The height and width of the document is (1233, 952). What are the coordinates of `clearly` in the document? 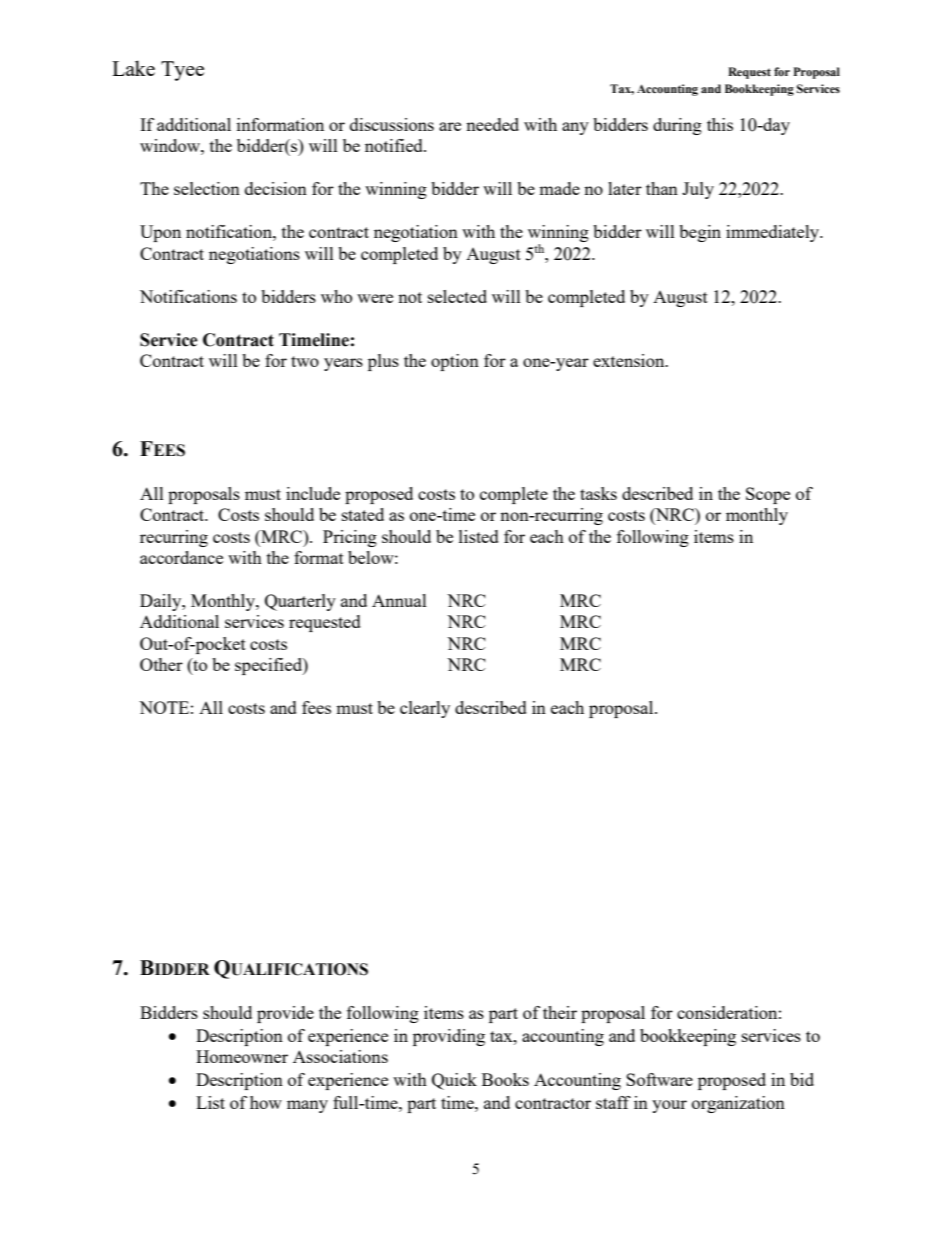 It's located at (425, 709).
